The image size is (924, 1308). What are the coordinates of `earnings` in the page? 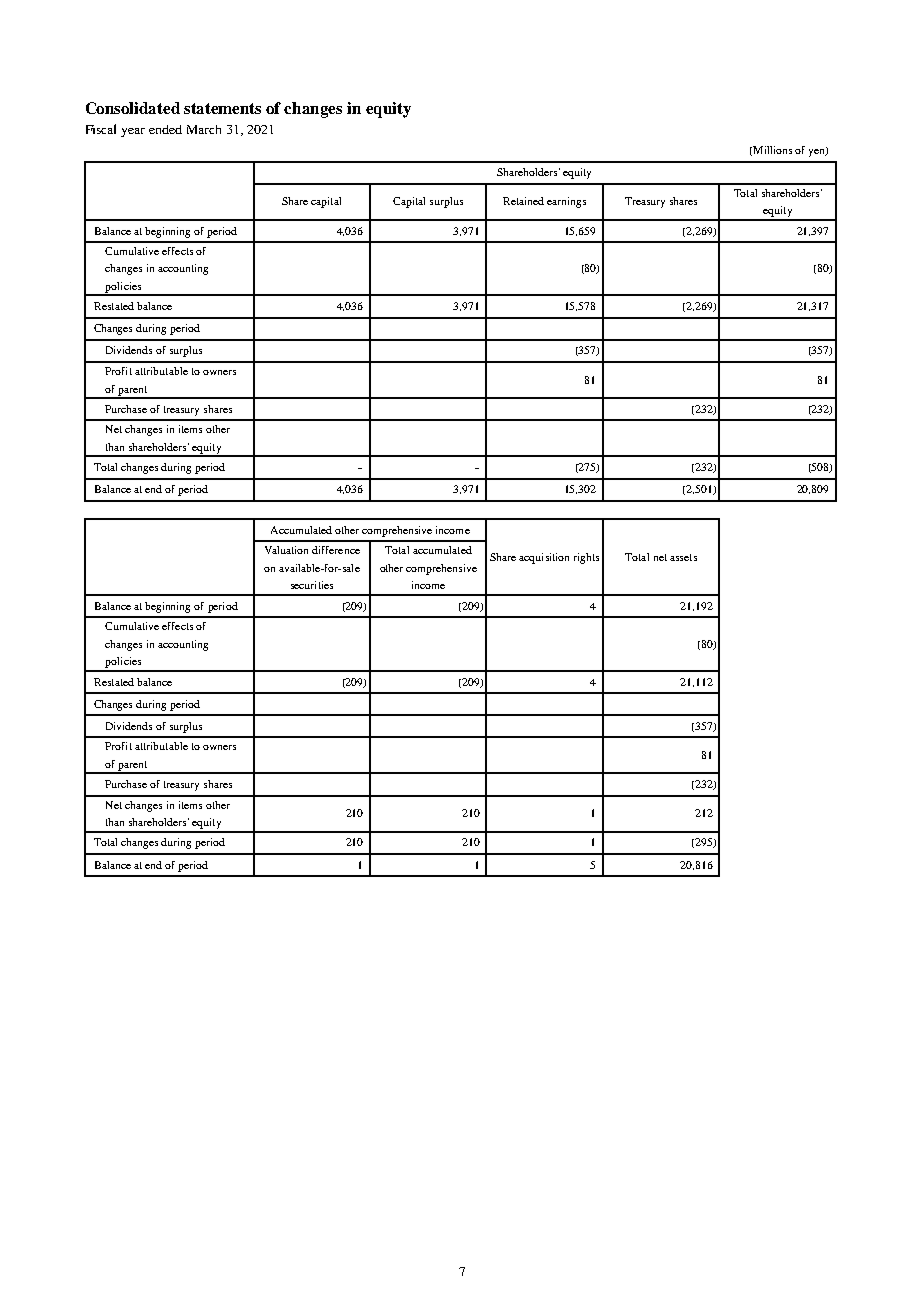 It's located at (566, 202).
